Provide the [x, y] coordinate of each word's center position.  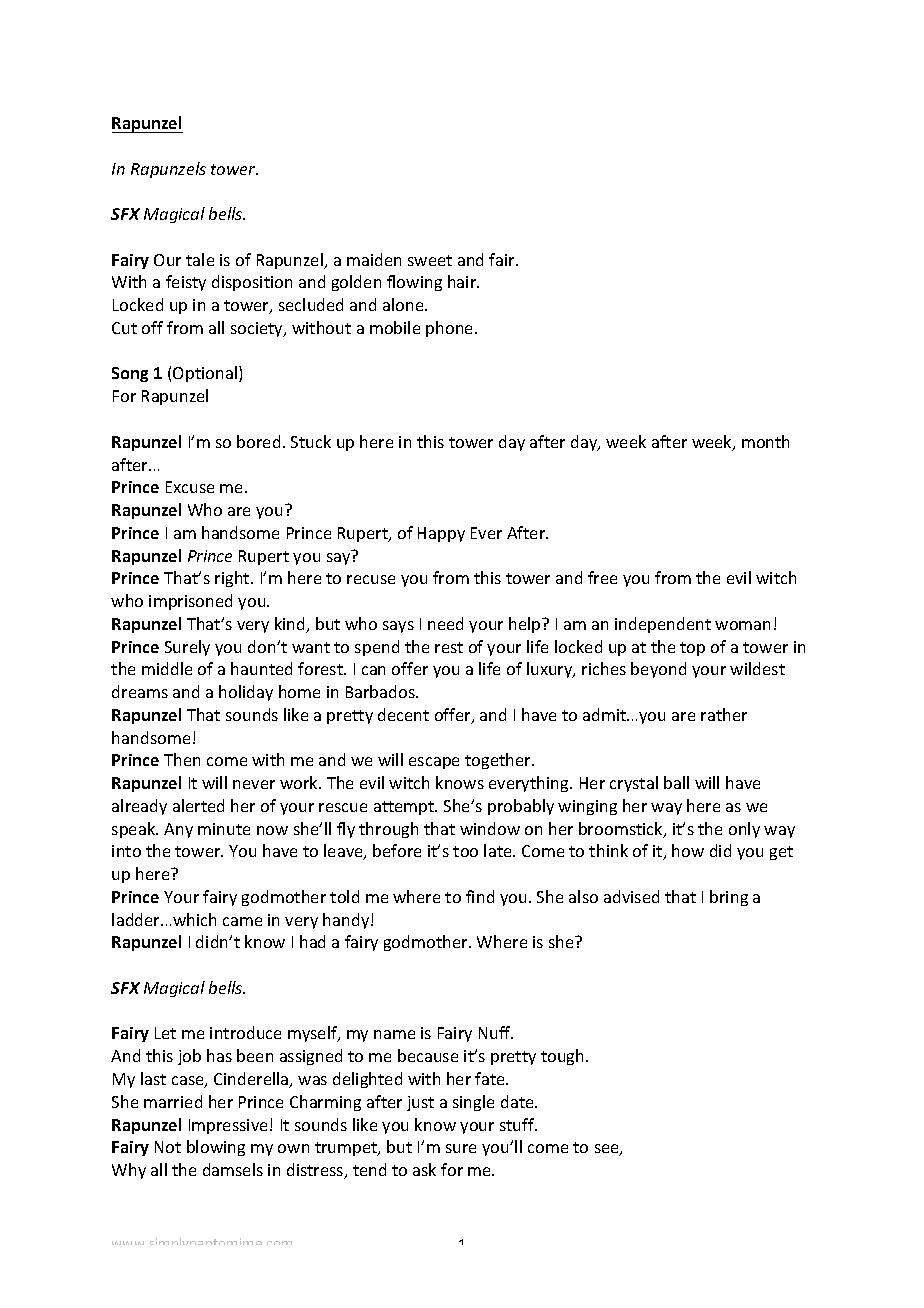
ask [424, 1169]
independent [663, 625]
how [688, 850]
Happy [441, 534]
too [465, 851]
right [233, 579]
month [765, 441]
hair [463, 281]
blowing [216, 1148]
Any [178, 830]
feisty [186, 283]
